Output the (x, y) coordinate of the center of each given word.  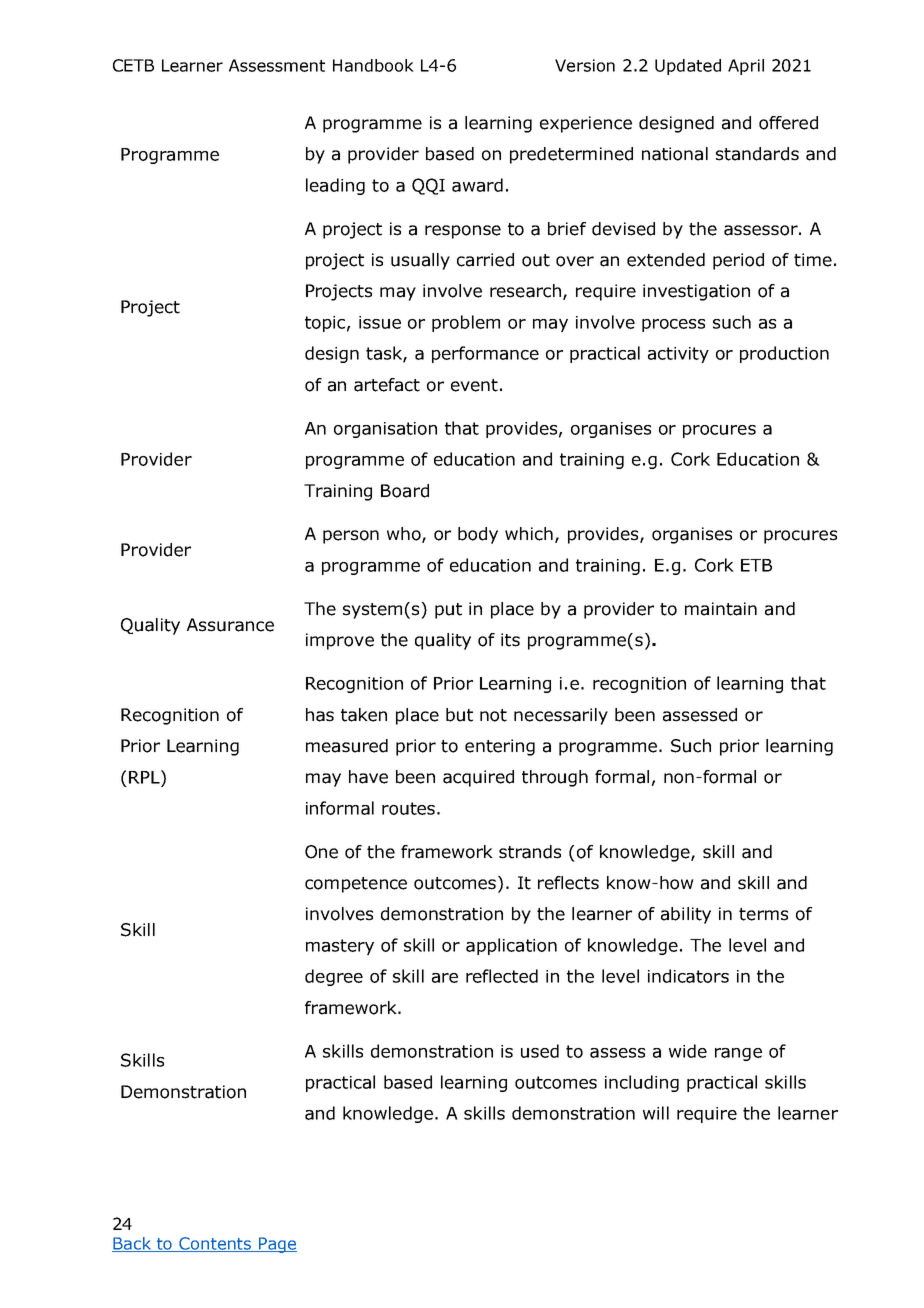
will (656, 1113)
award (477, 185)
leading (335, 186)
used (540, 1051)
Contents (215, 1244)
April (746, 67)
